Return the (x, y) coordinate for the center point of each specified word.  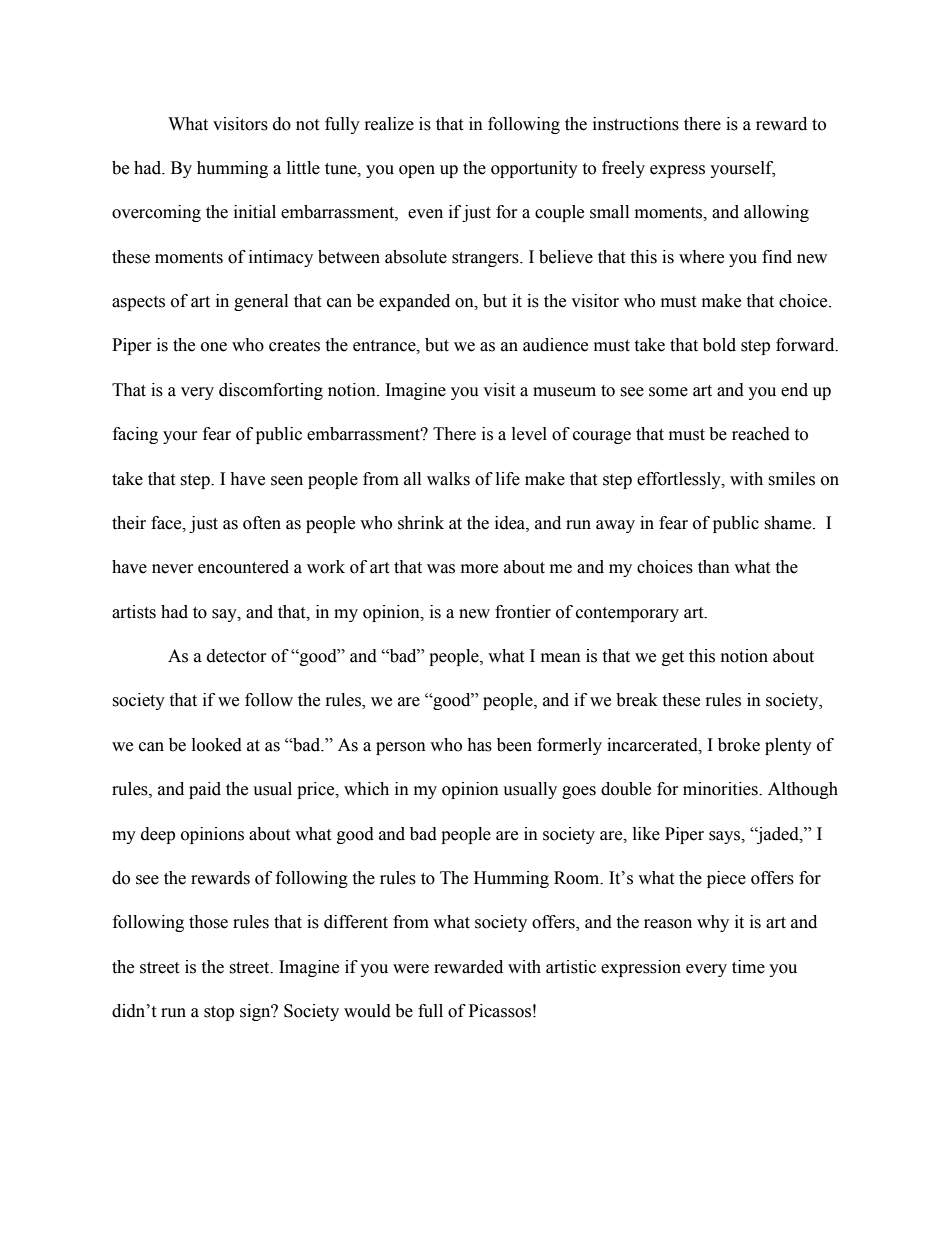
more (479, 569)
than (714, 567)
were (411, 969)
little (303, 168)
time (748, 967)
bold (719, 345)
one (214, 347)
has (479, 745)
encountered (243, 567)
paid (205, 790)
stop (219, 1013)
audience (555, 345)
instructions (636, 124)
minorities (721, 789)
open (417, 171)
